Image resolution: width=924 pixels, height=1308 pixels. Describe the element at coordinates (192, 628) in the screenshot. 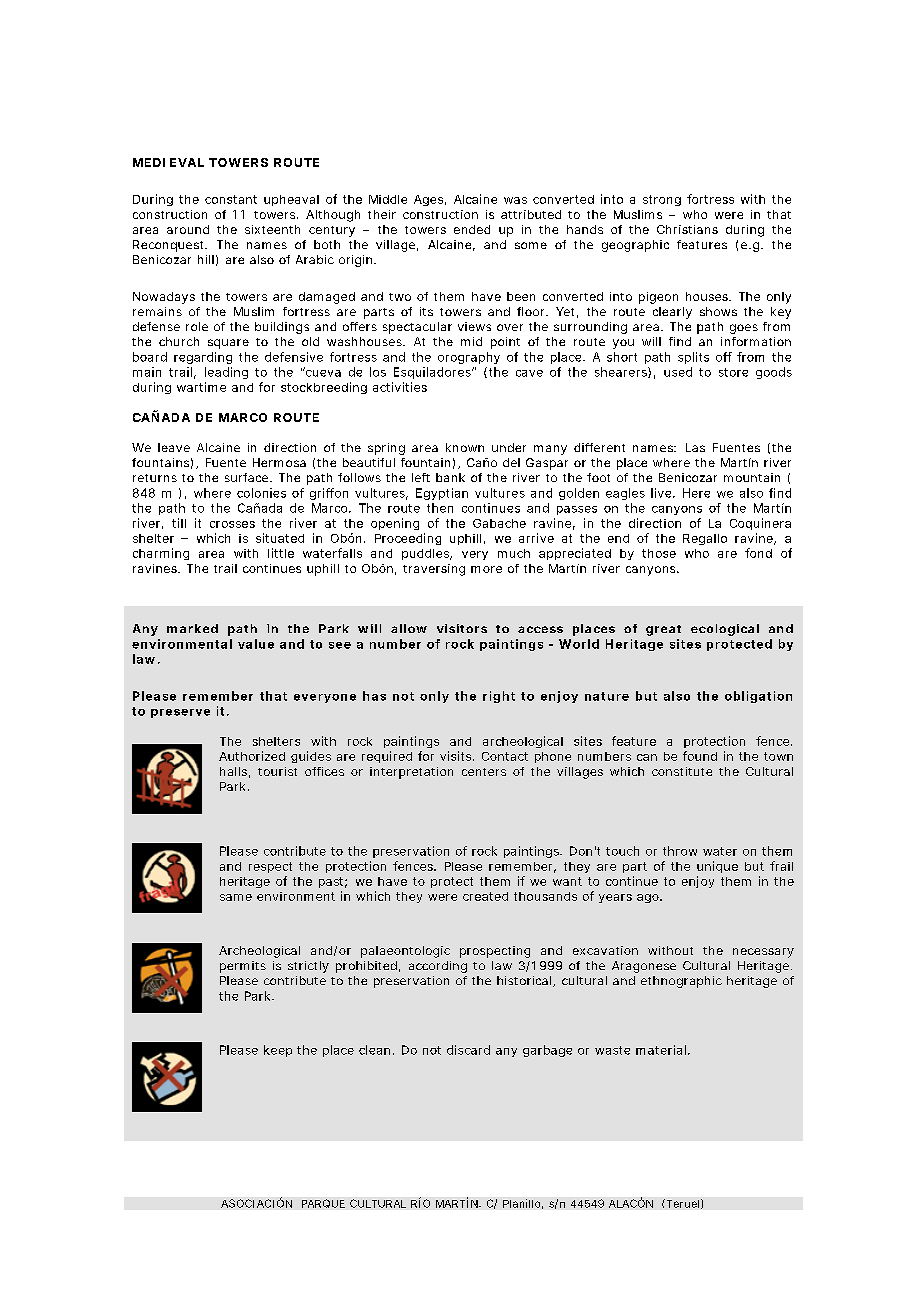

I see `marked` at that location.
